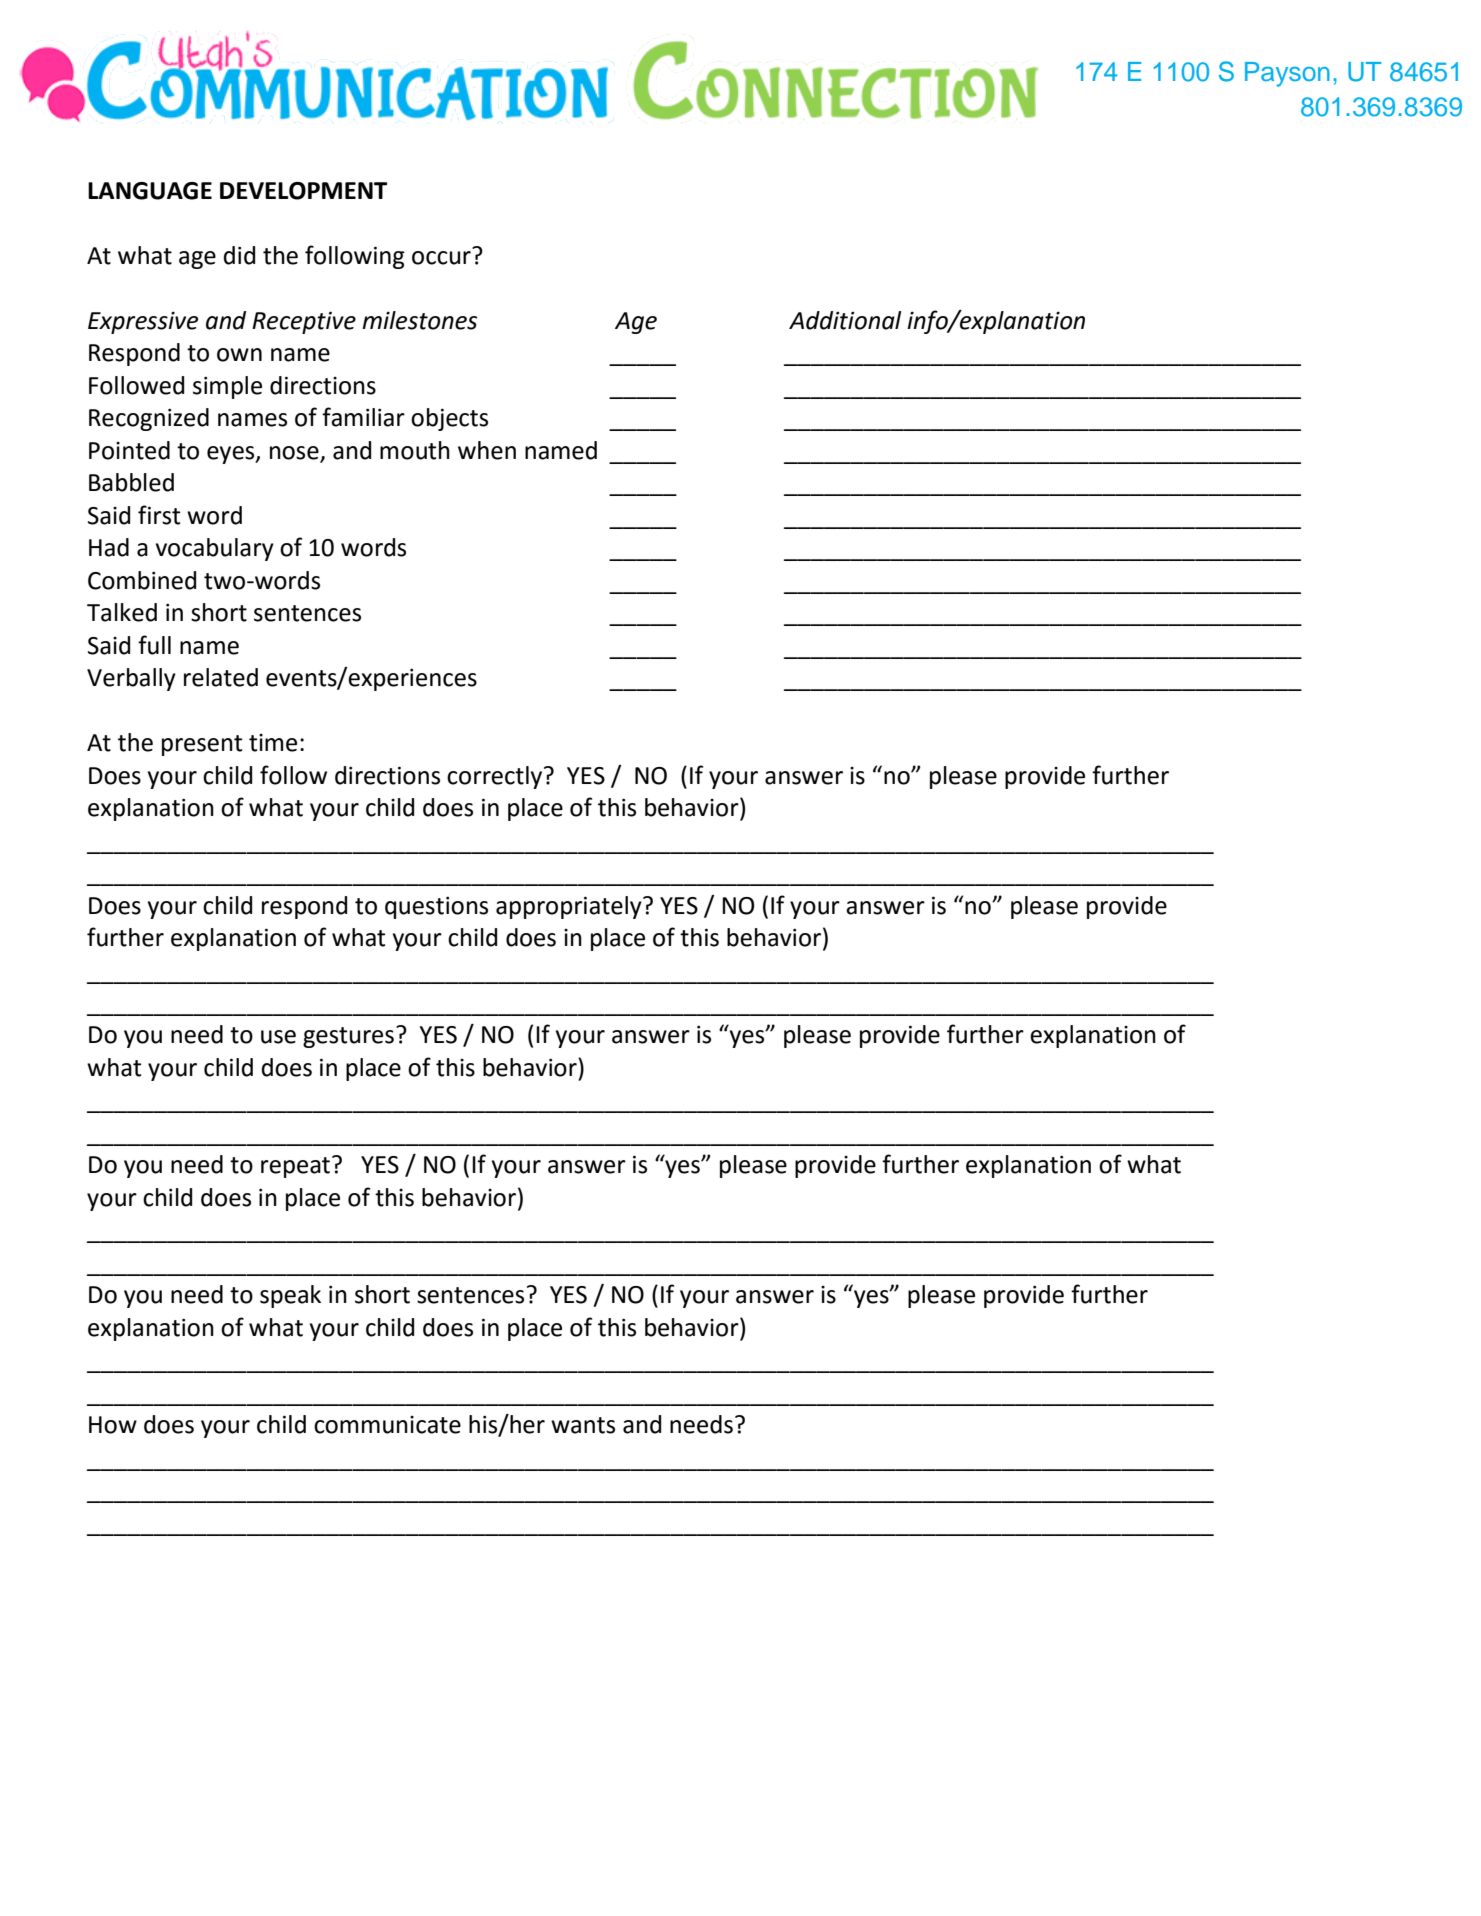  Describe the element at coordinates (845, 320) in the document. I see `Additional` at that location.
